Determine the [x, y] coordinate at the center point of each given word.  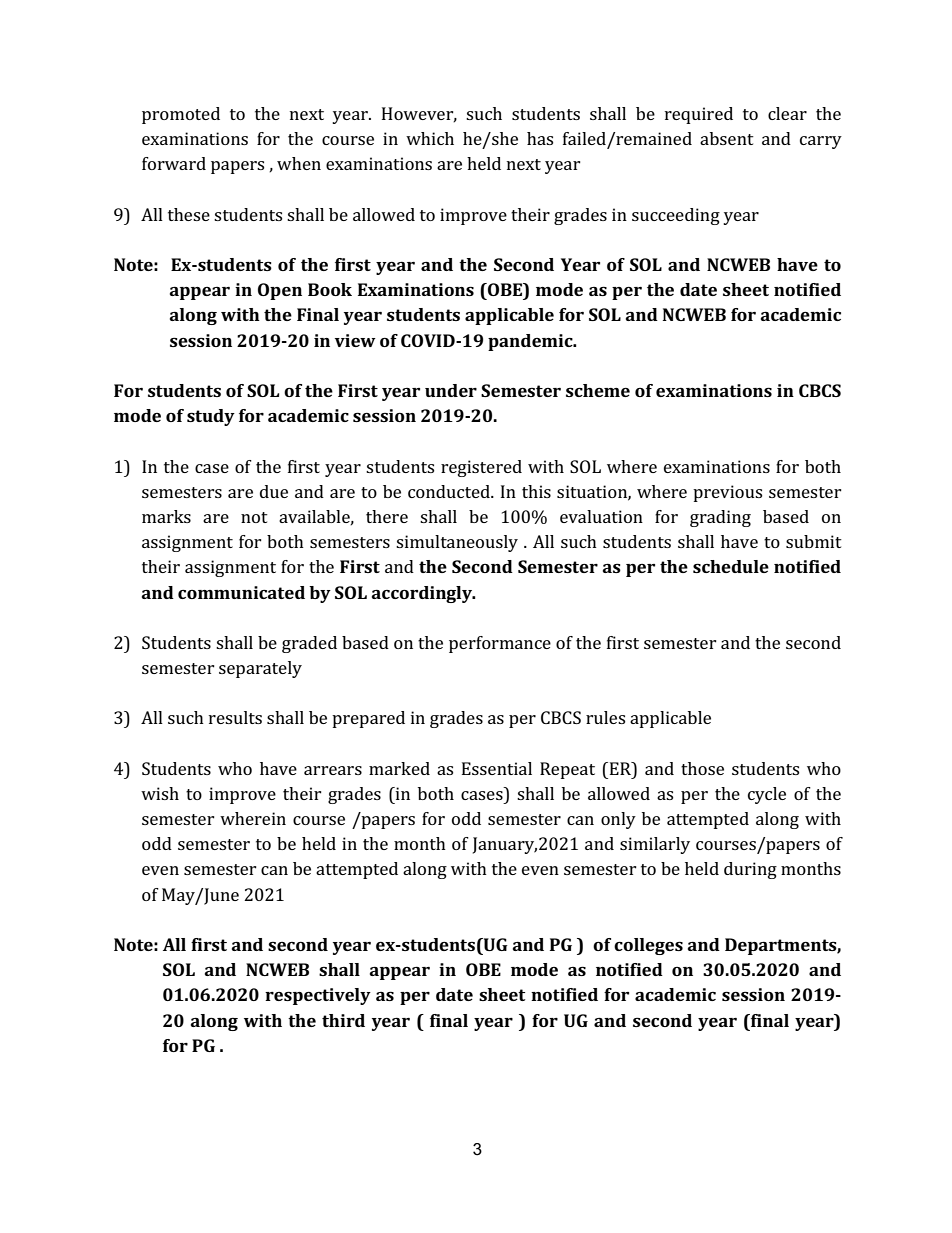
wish [160, 793]
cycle [767, 795]
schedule [731, 566]
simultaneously [457, 543]
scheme [598, 390]
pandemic [531, 342]
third [343, 1020]
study [211, 417]
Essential [497, 768]
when [299, 163]
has [540, 138]
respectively [318, 996]
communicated [241, 592]
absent [727, 138]
